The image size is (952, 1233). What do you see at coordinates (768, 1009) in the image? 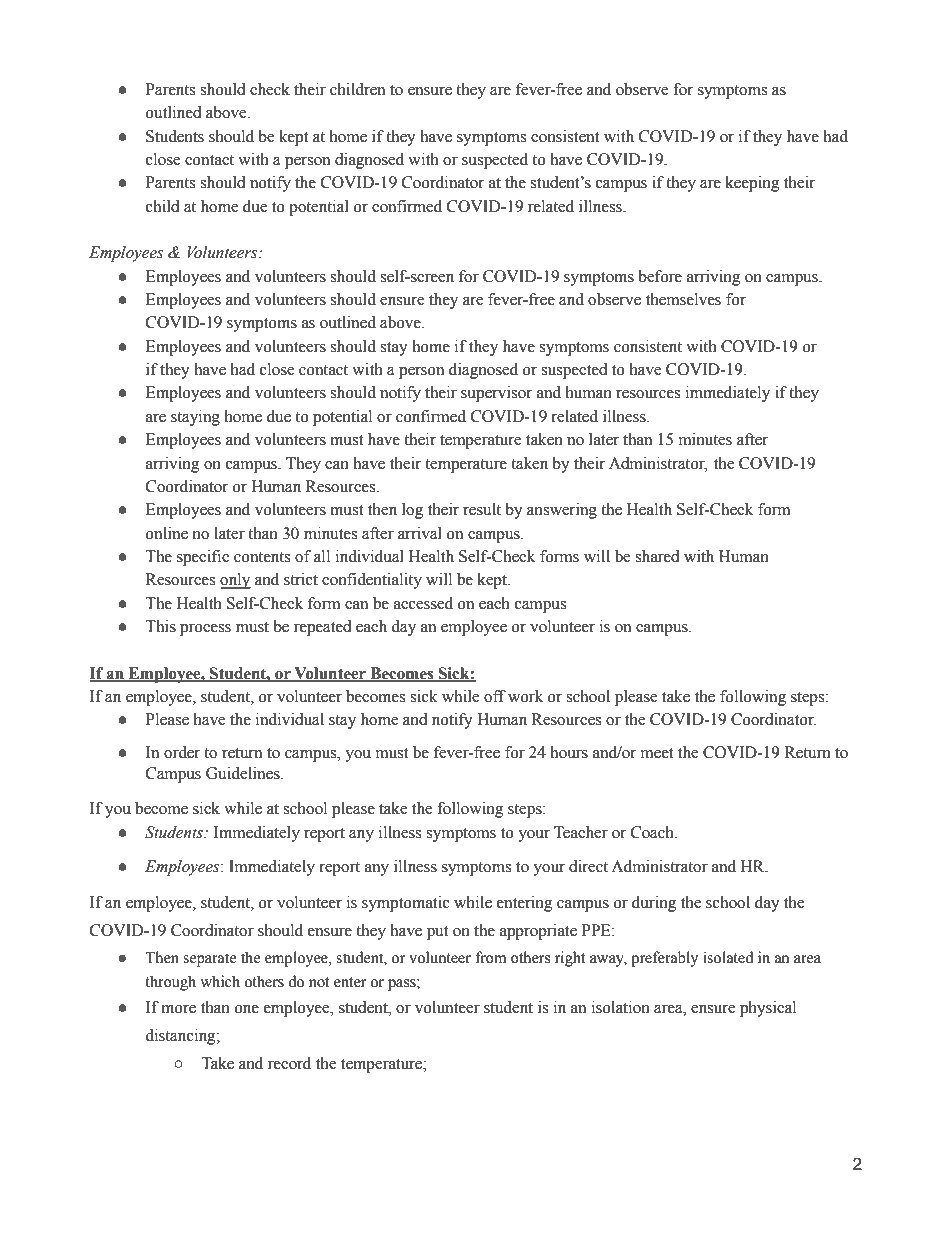
I see `physical` at bounding box center [768, 1009].
